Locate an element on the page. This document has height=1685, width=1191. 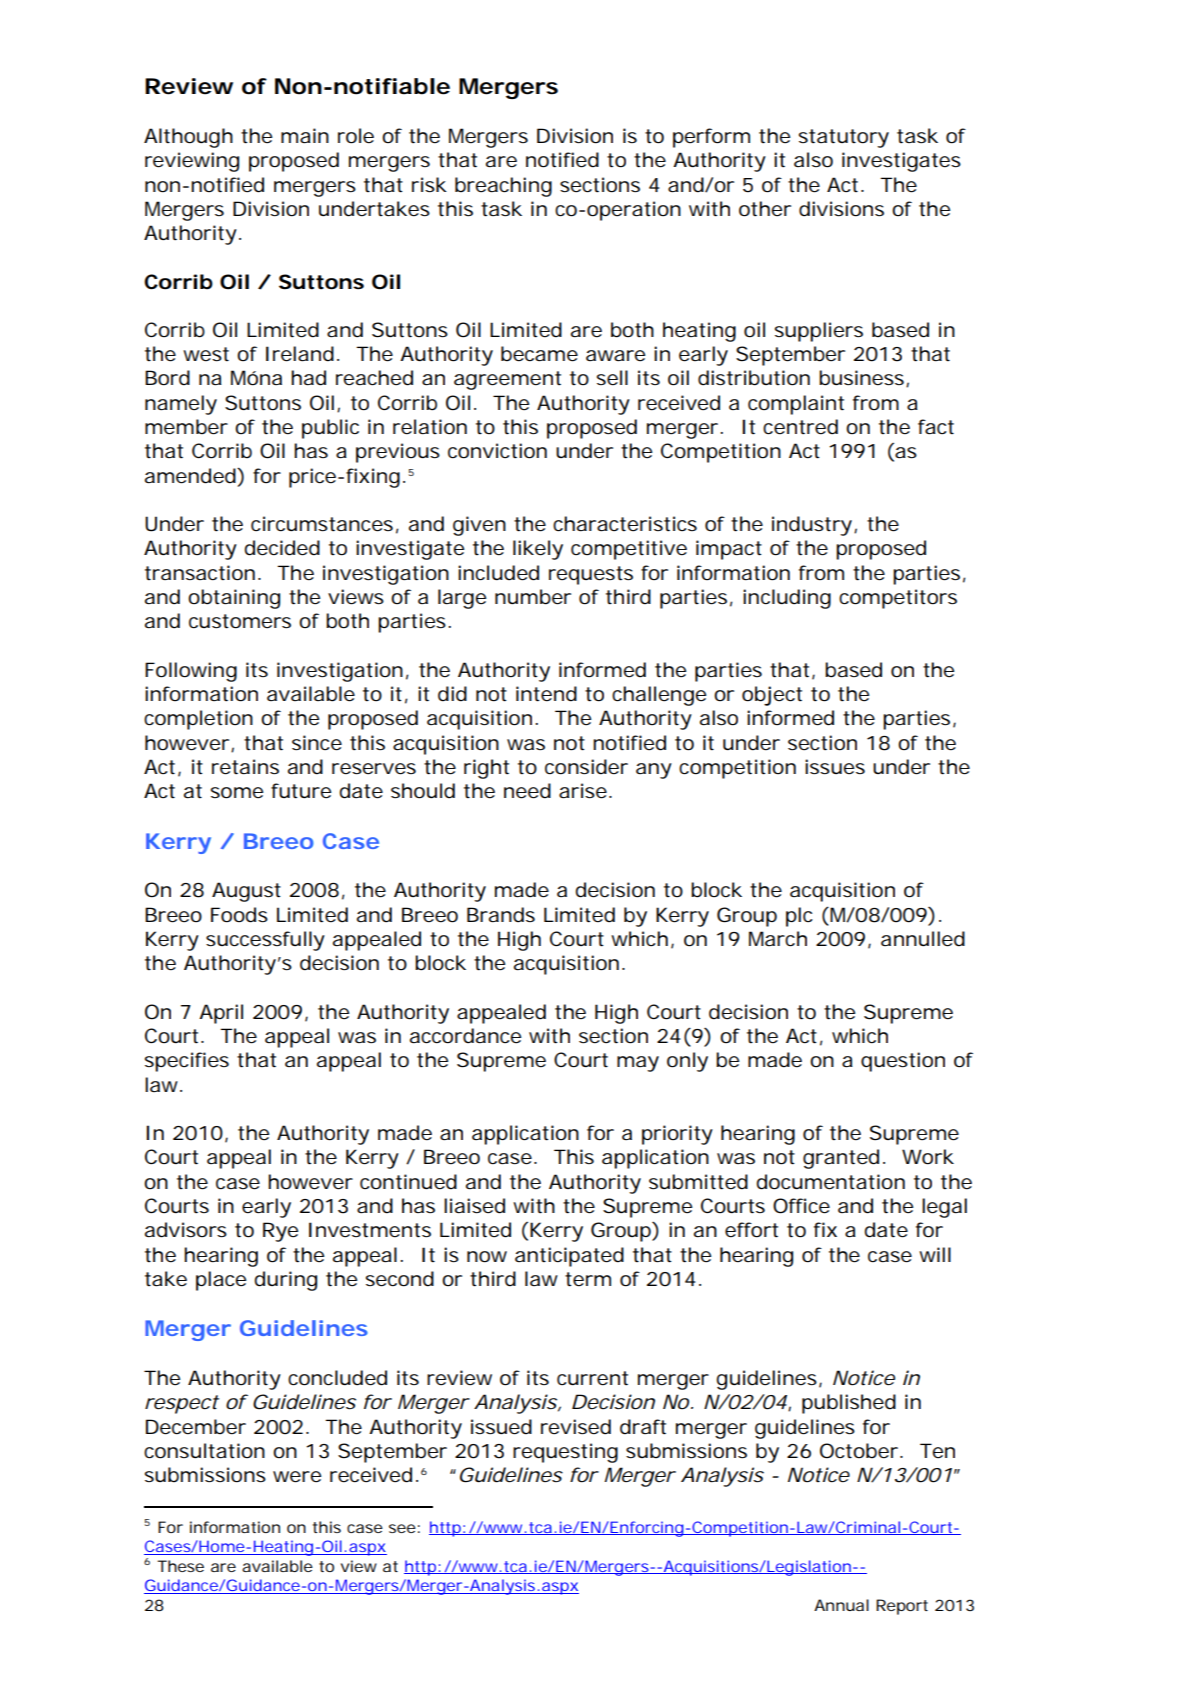
requesting is located at coordinates (565, 1453).
